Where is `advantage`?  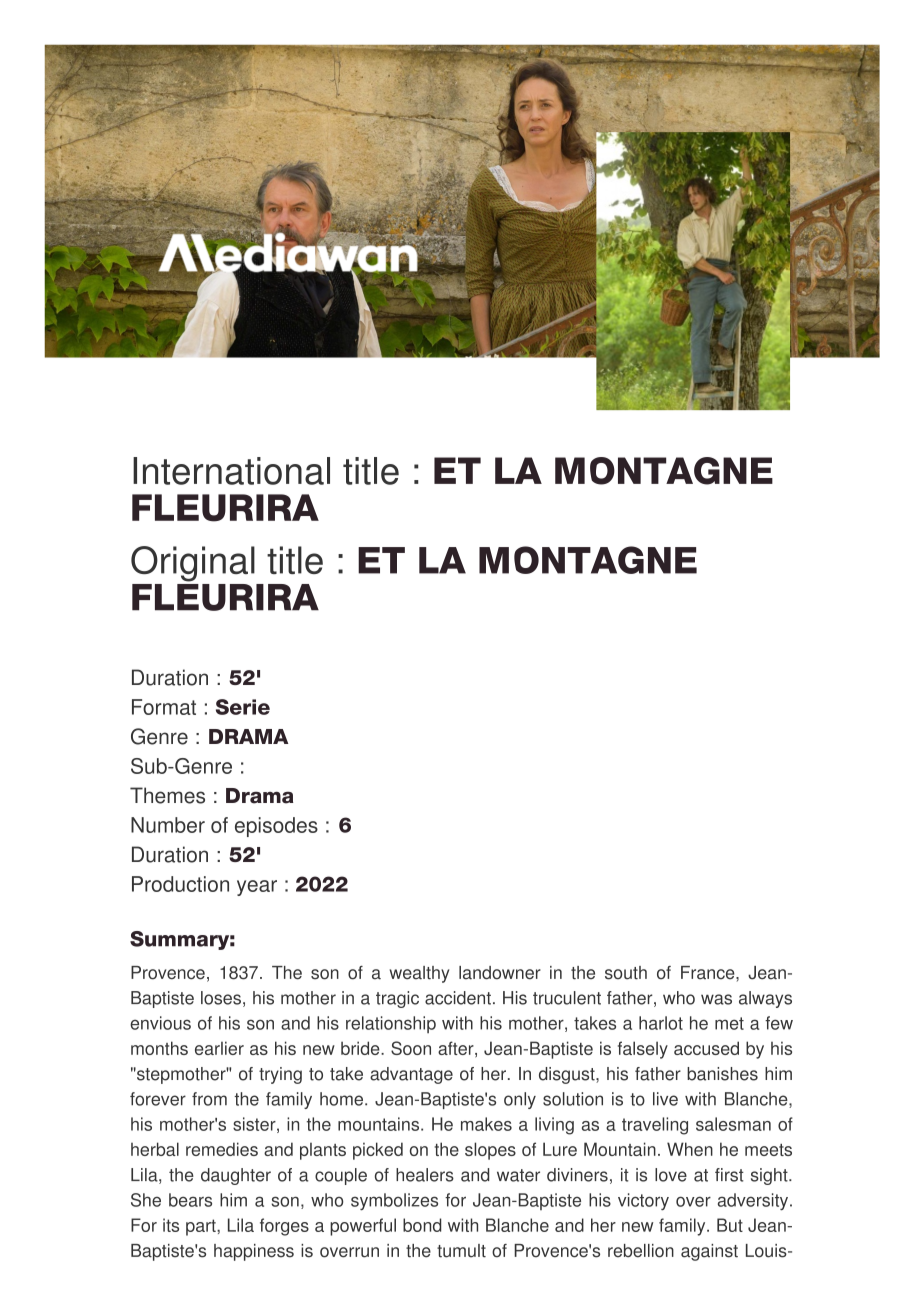
advantage is located at coordinates (411, 1075).
